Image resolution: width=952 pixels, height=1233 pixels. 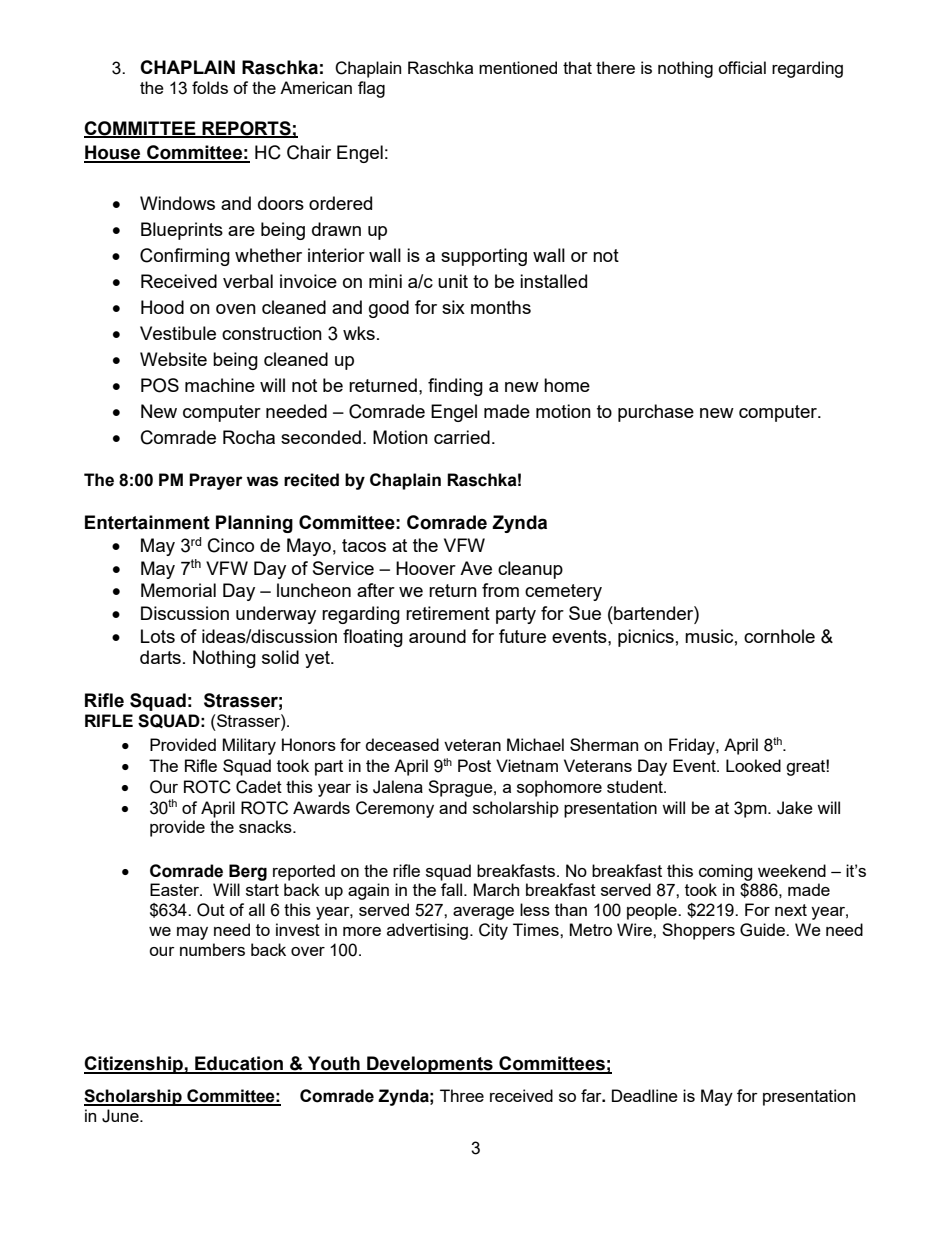 What do you see at coordinates (249, 746) in the page?
I see `Military` at bounding box center [249, 746].
